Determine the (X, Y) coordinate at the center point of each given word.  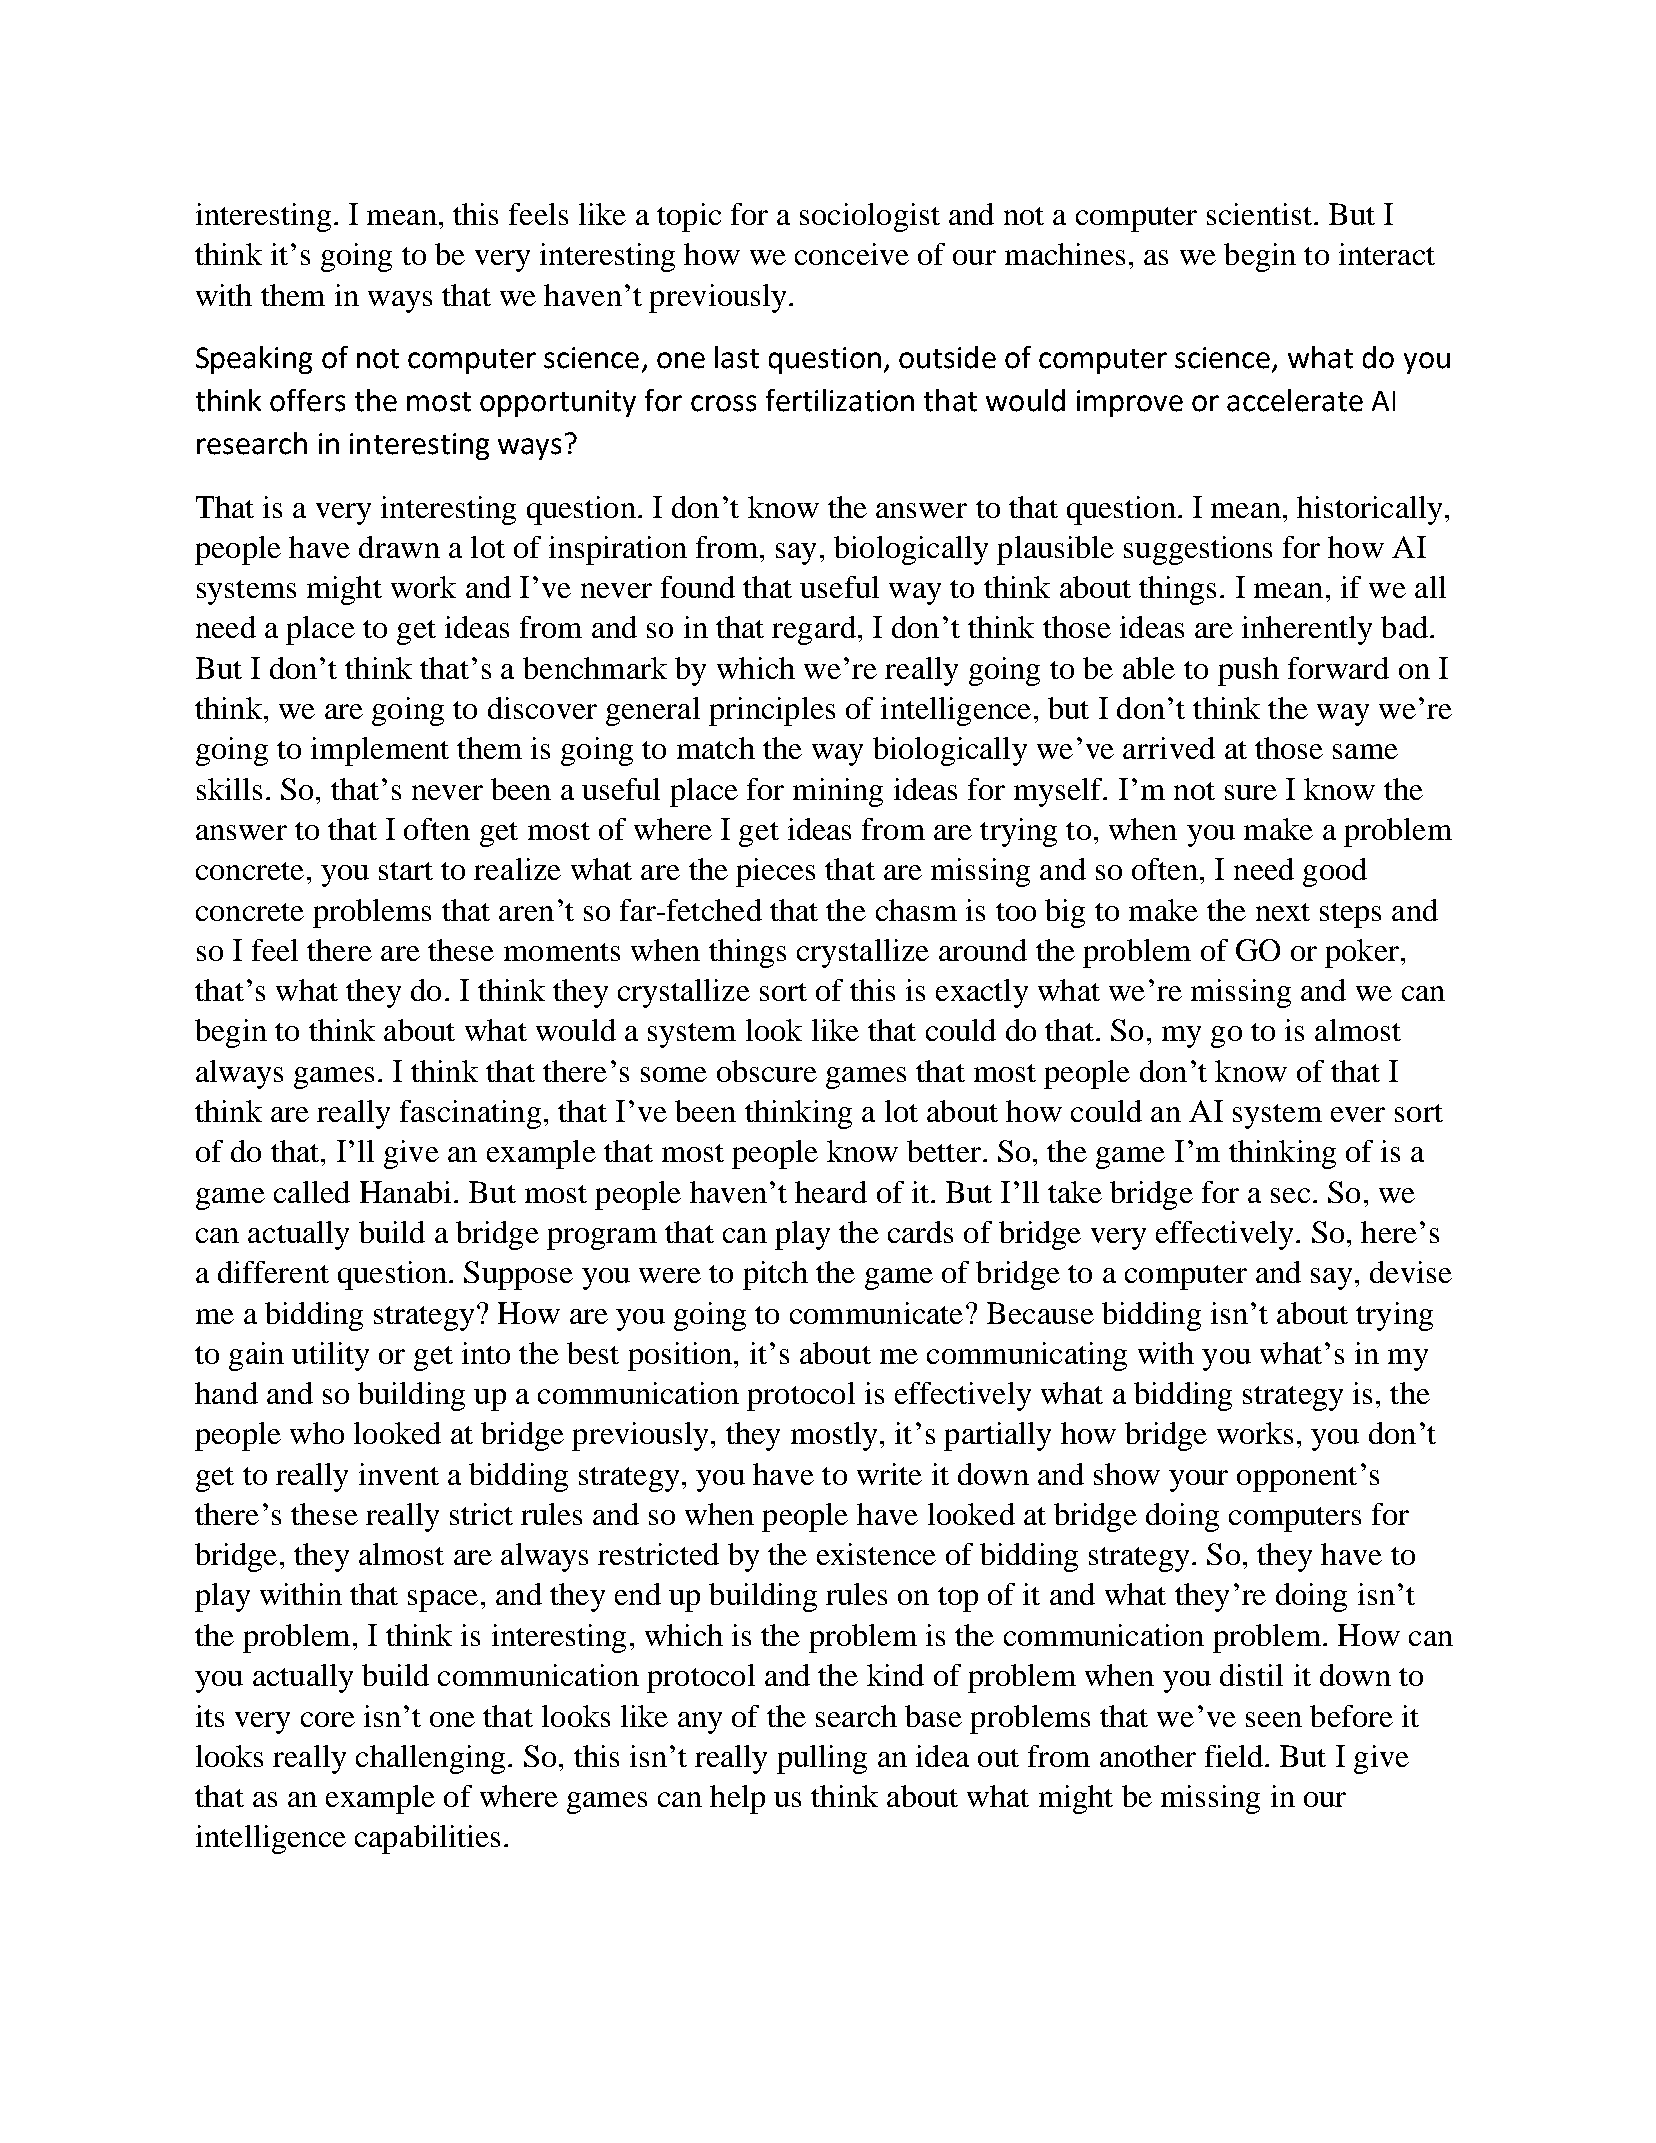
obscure (767, 1071)
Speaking (254, 360)
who (317, 1433)
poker (1362, 953)
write (889, 1474)
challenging (430, 1759)
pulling (822, 1759)
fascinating (470, 1114)
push (1248, 671)
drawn (399, 547)
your (1198, 1481)
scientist (1259, 214)
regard (814, 630)
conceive (852, 254)
